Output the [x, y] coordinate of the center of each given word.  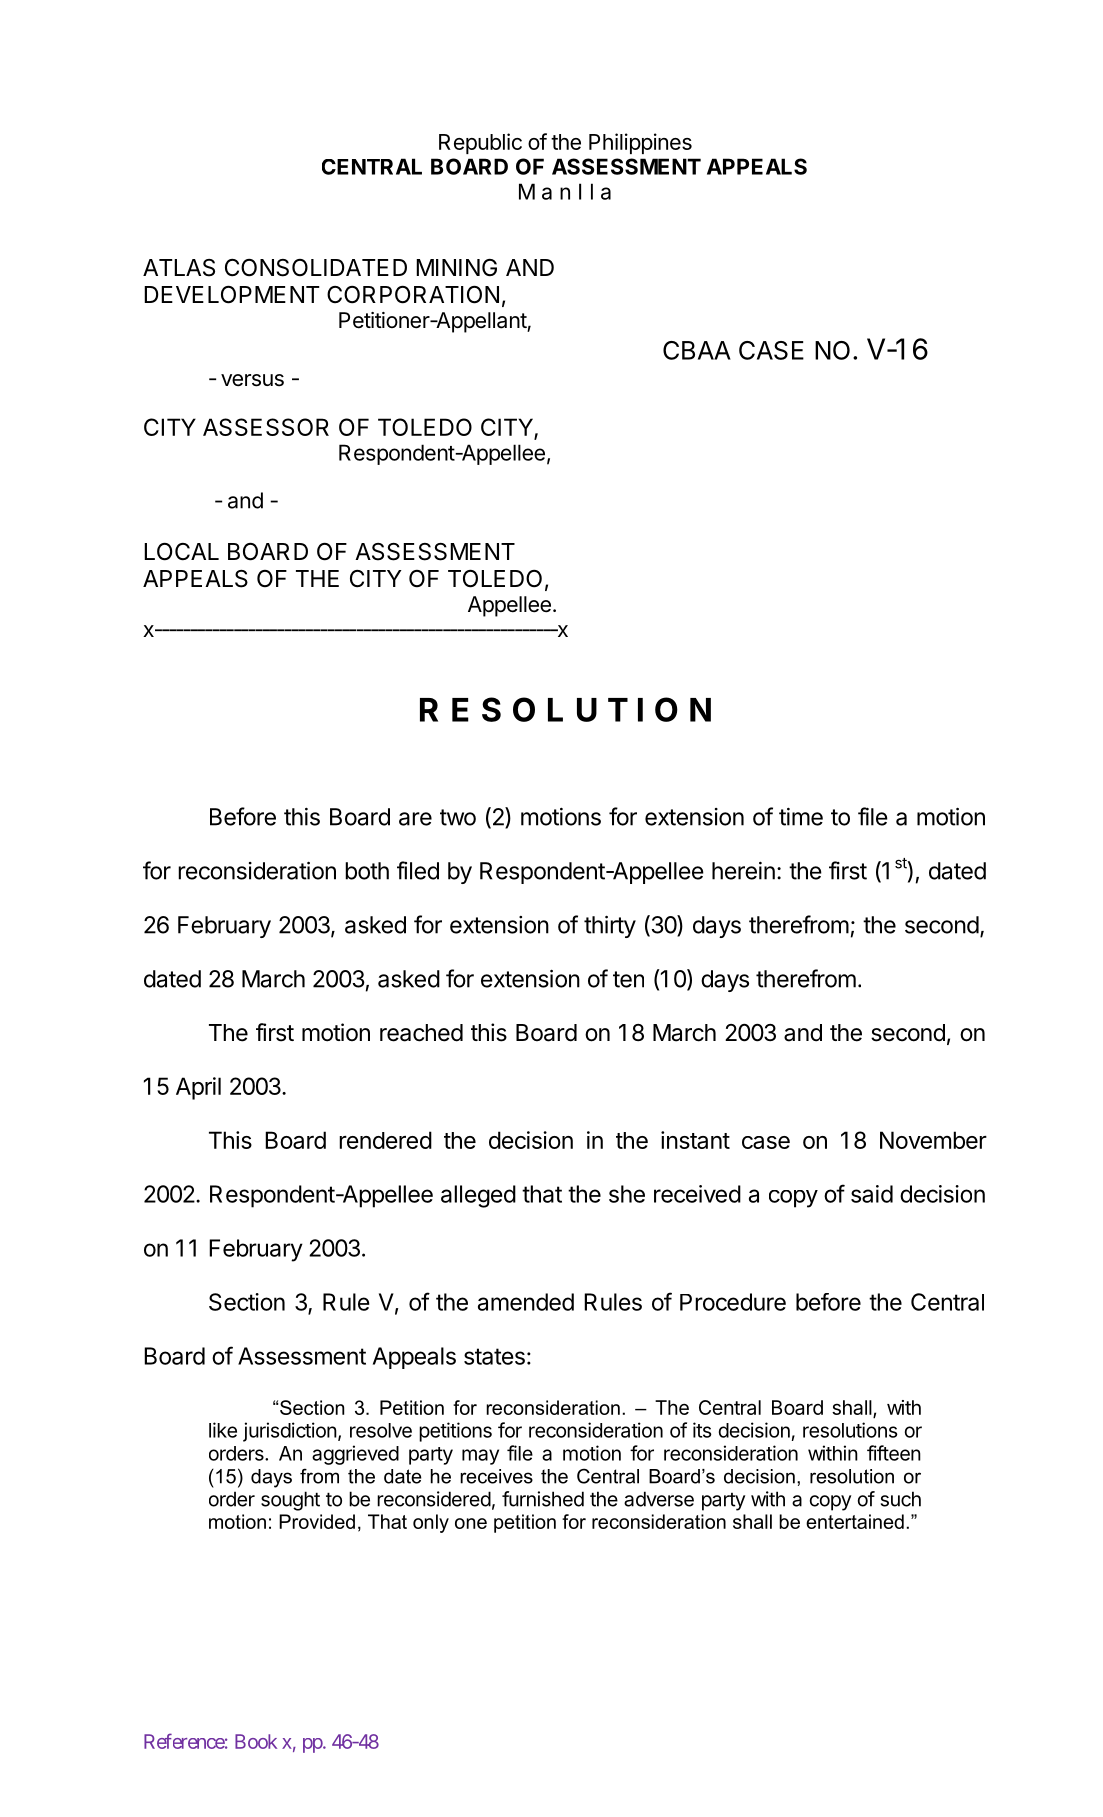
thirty [610, 926]
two [458, 817]
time [801, 817]
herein [743, 871]
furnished [543, 1499]
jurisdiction [290, 1432]
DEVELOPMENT [232, 294]
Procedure [733, 1302]
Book [256, 1741]
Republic [480, 143]
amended [526, 1302]
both [367, 871]
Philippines [640, 143]
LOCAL [181, 552]
